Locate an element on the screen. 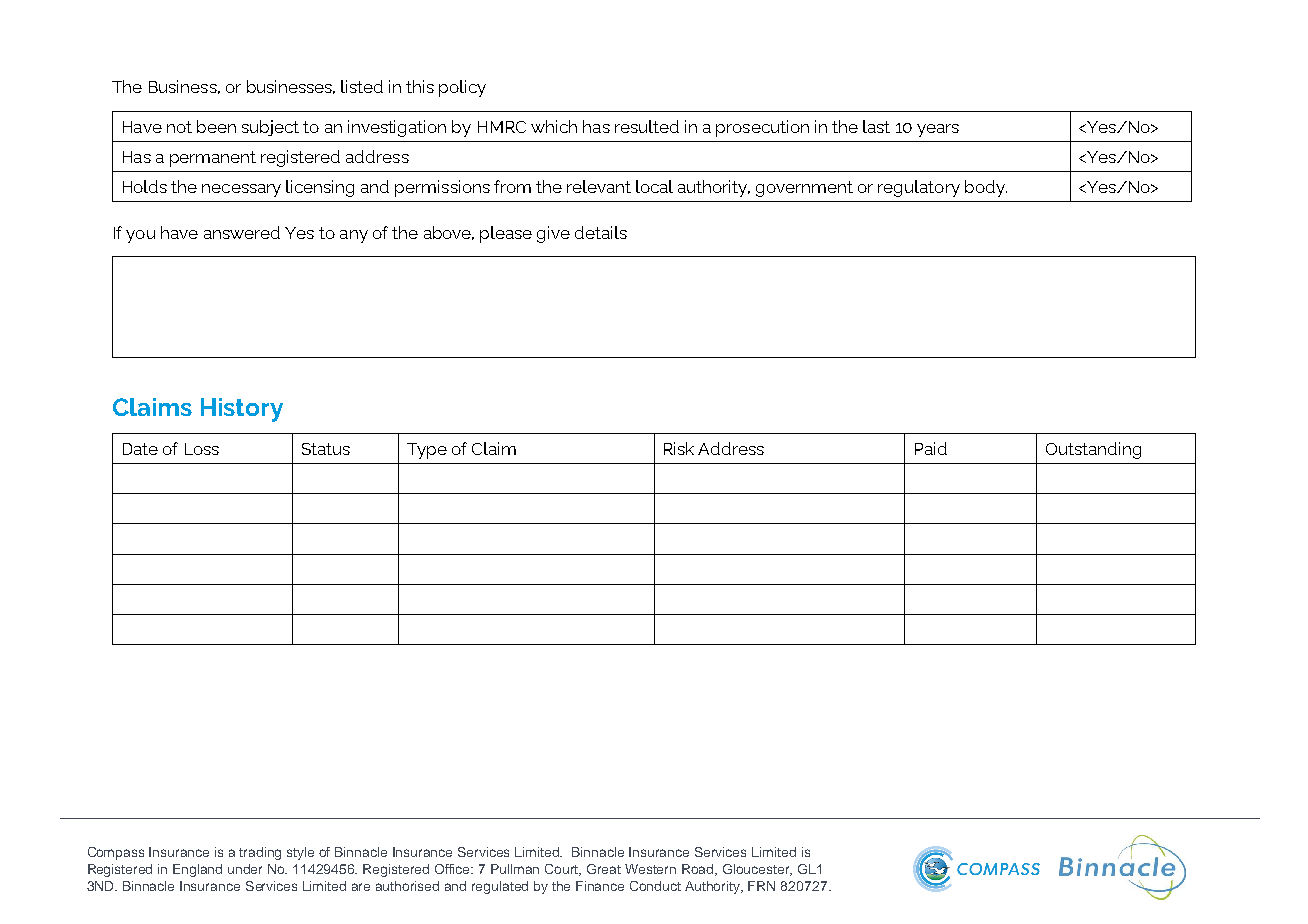 This screenshot has height=924, width=1308. Loss is located at coordinates (202, 449).
